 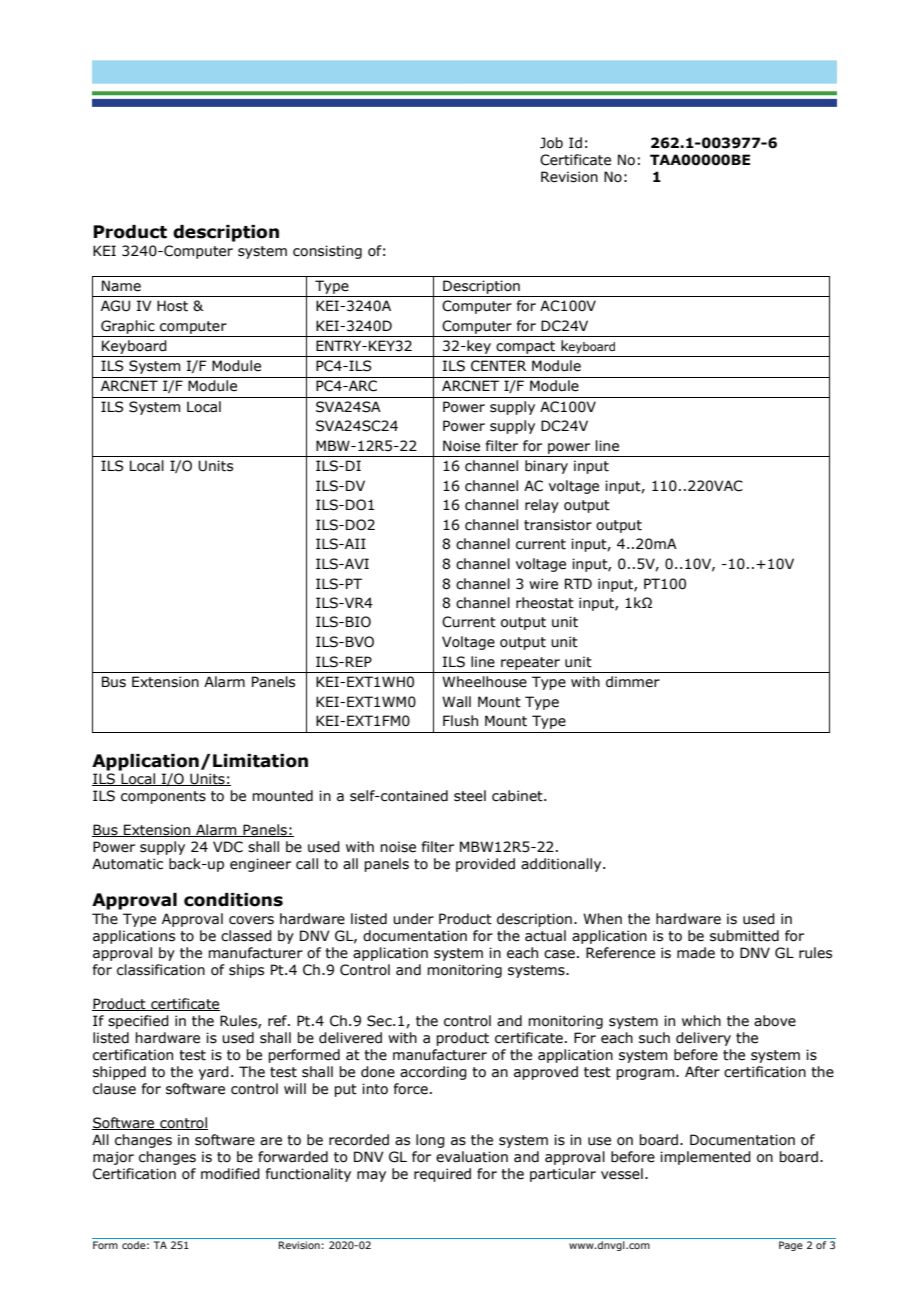 I want to click on binary, so click(x=546, y=467).
